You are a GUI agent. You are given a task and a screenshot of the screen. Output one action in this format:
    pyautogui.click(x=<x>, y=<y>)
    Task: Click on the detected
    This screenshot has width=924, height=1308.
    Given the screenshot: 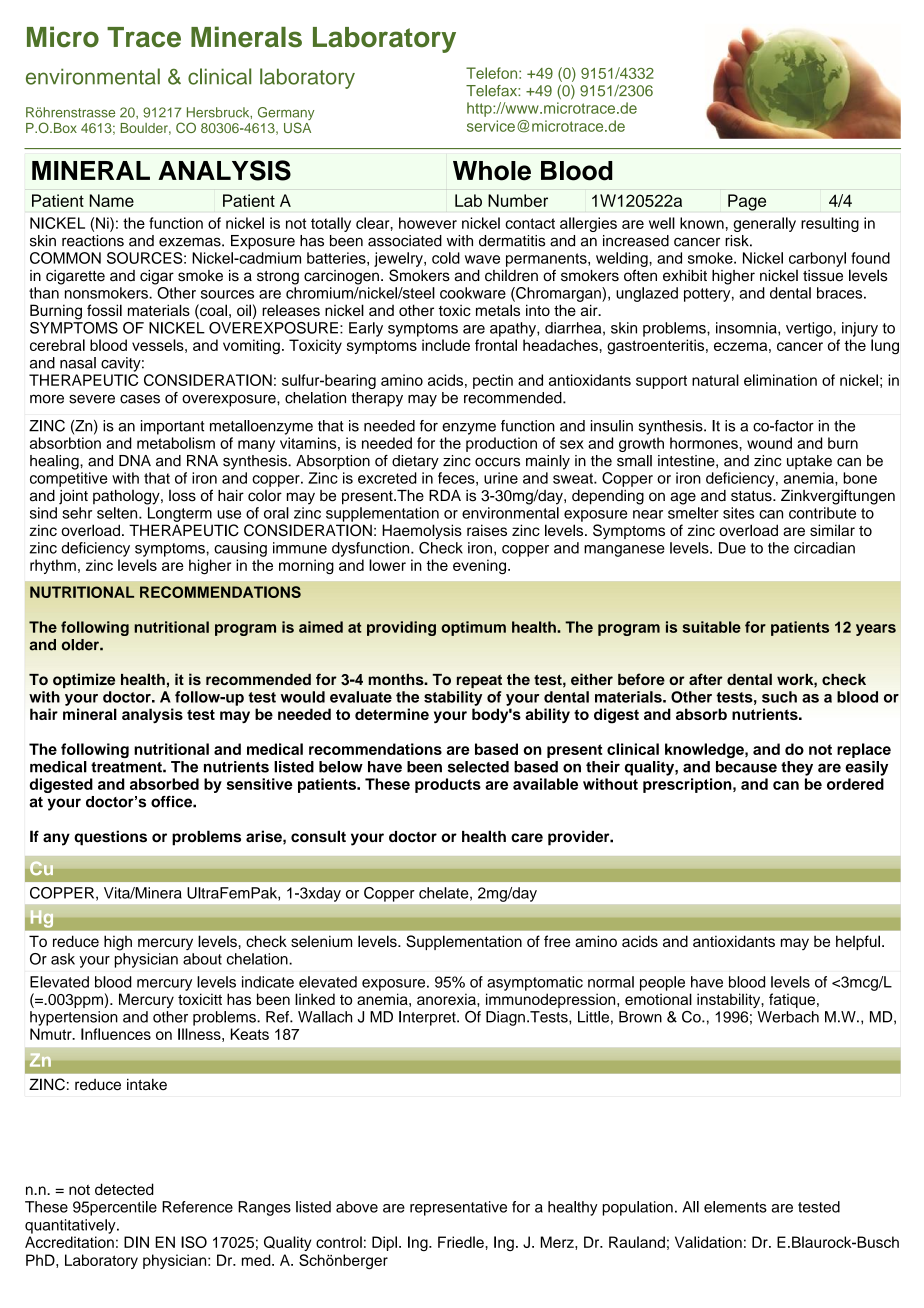 What is the action you would take?
    pyautogui.click(x=124, y=1189)
